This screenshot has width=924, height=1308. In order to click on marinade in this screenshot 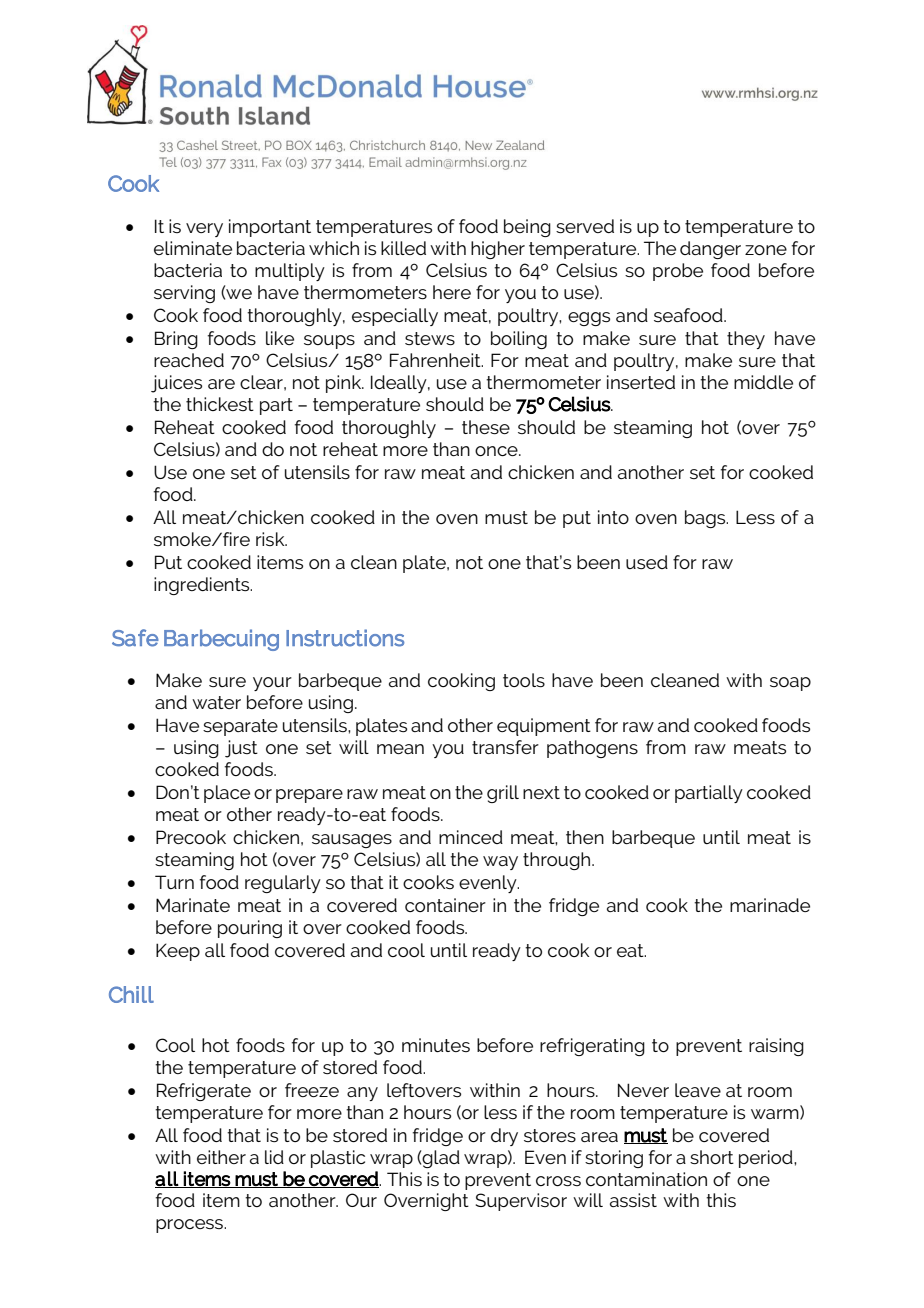, I will do `click(770, 905)`.
